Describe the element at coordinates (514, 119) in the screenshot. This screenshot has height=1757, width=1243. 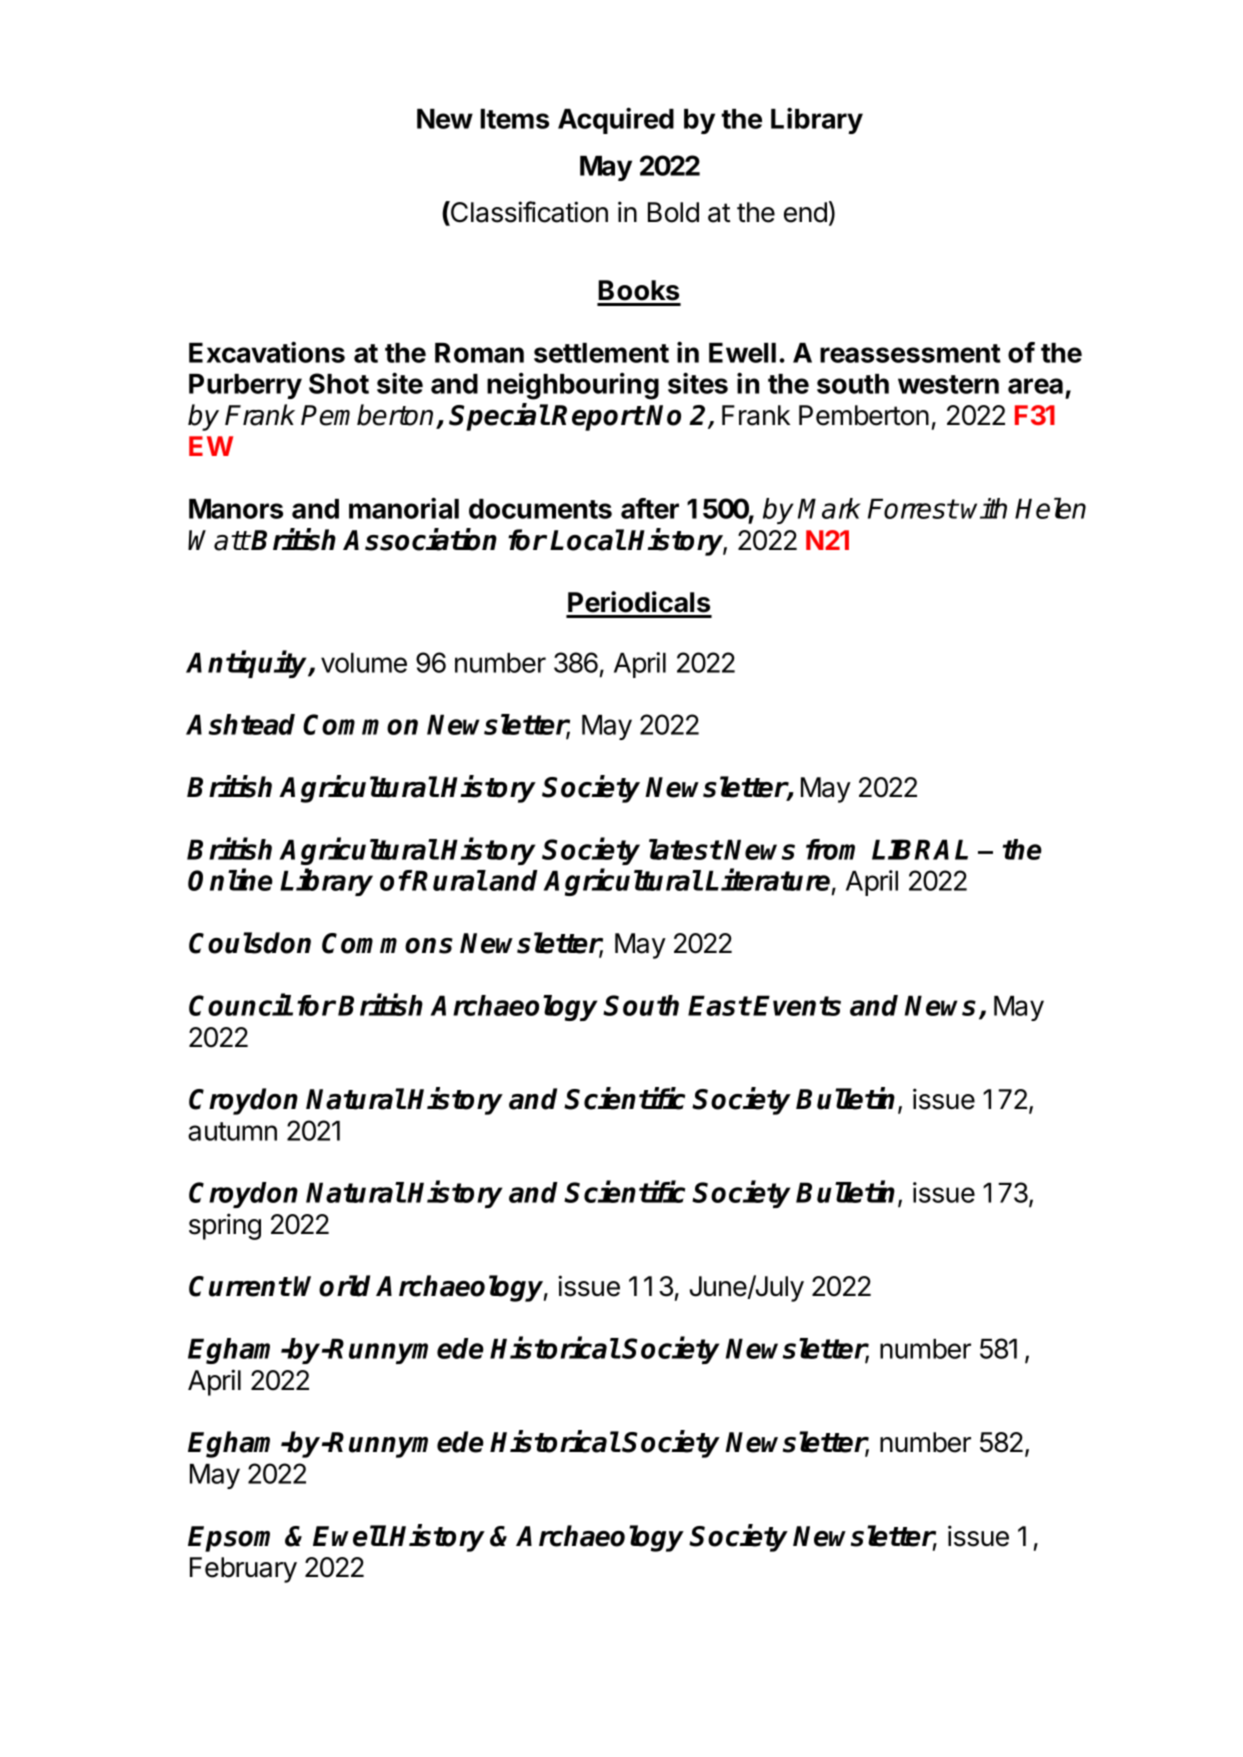
I see `Items` at that location.
